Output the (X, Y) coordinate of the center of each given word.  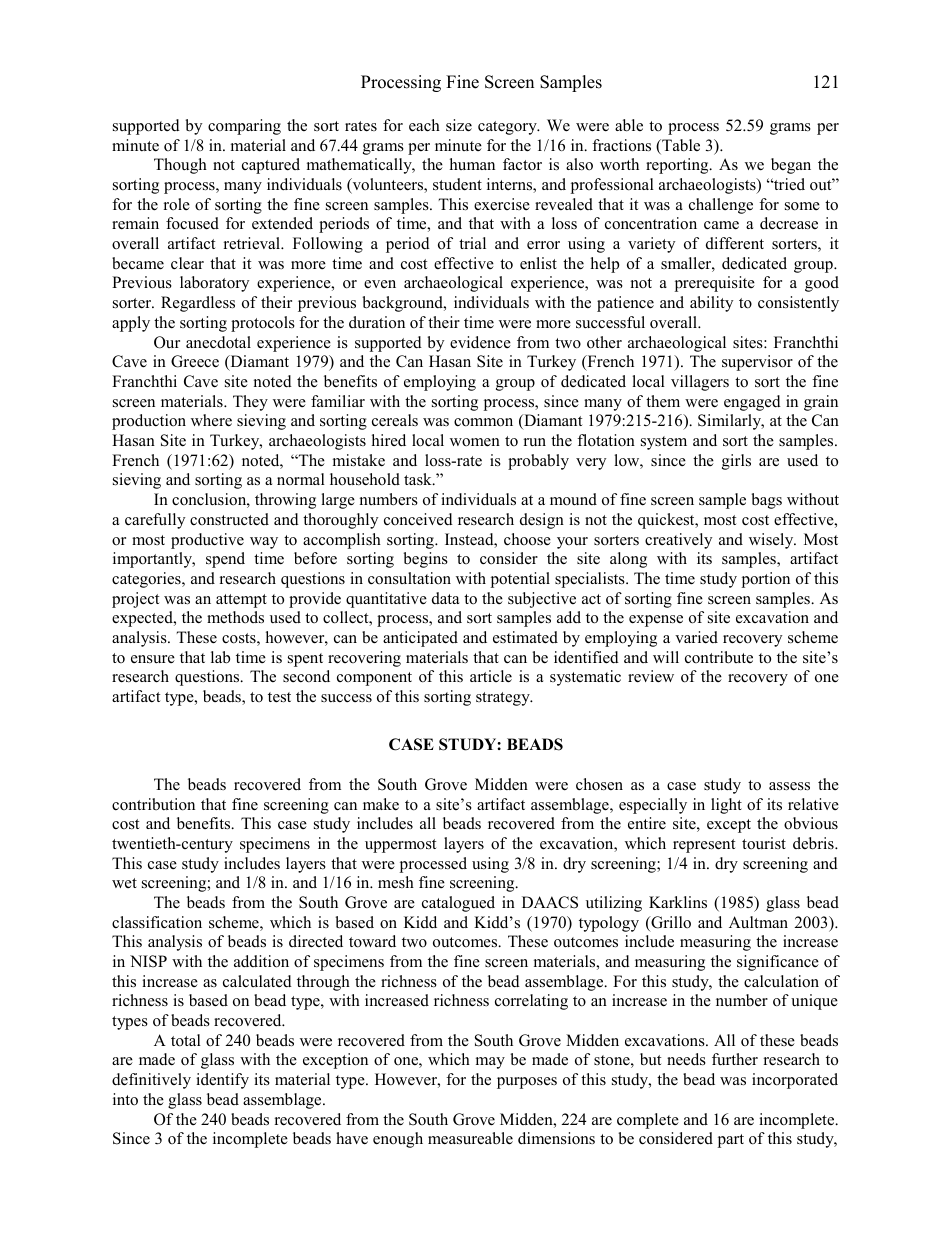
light (726, 806)
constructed (229, 519)
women (475, 442)
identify (222, 1081)
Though (180, 166)
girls (736, 462)
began (791, 166)
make (381, 804)
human (472, 164)
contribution (153, 804)
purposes (527, 1083)
